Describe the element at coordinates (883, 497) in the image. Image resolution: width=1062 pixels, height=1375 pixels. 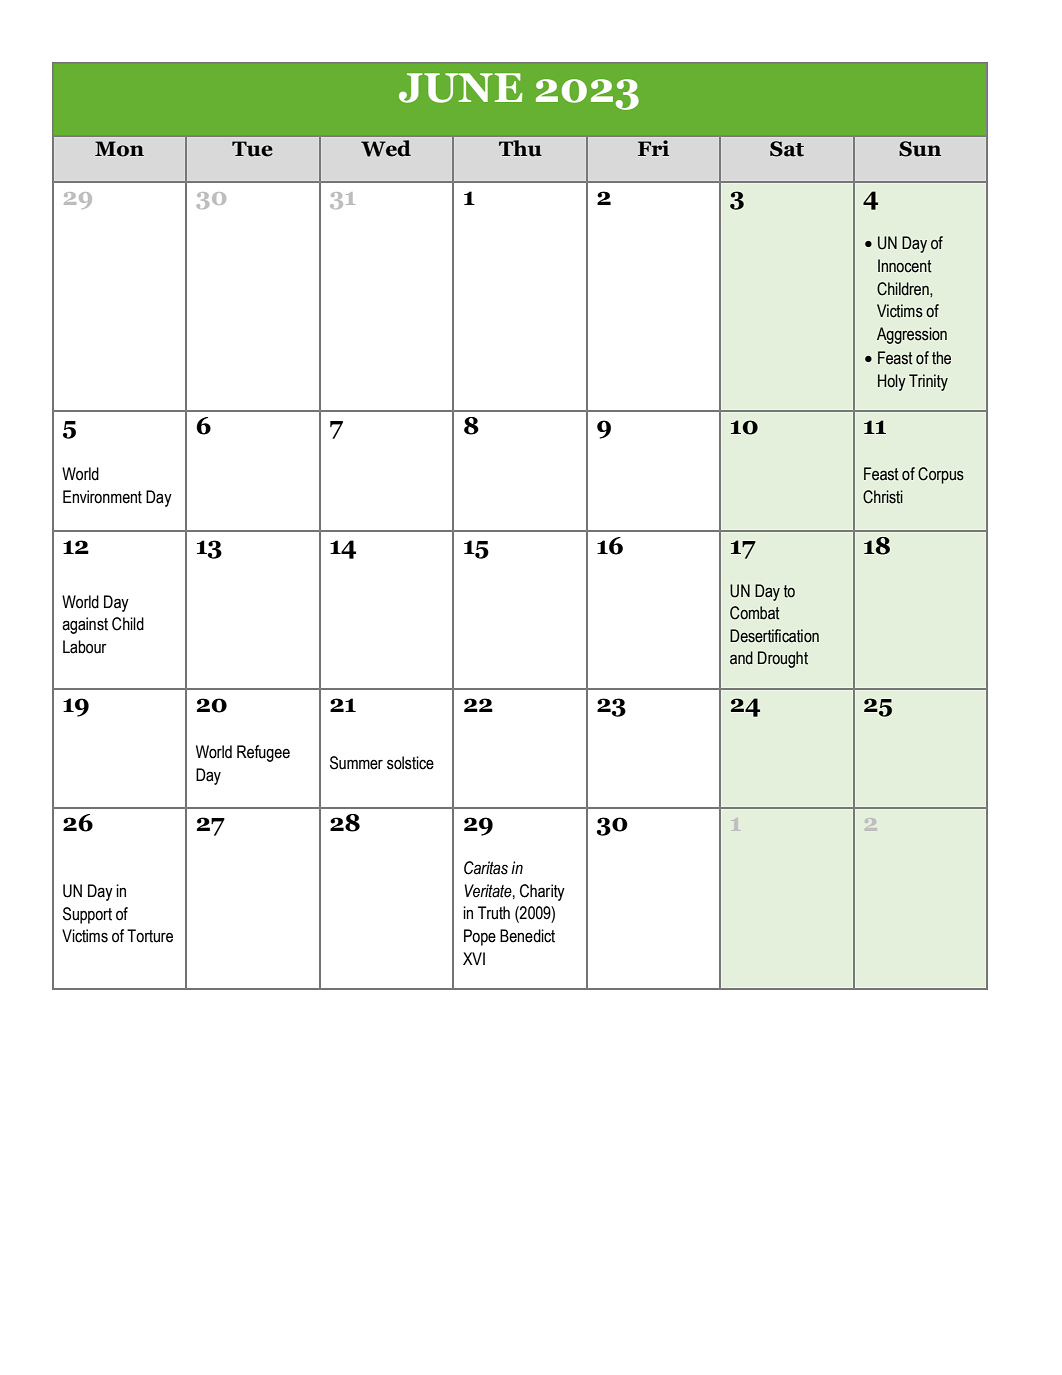
I see `Christi` at that location.
